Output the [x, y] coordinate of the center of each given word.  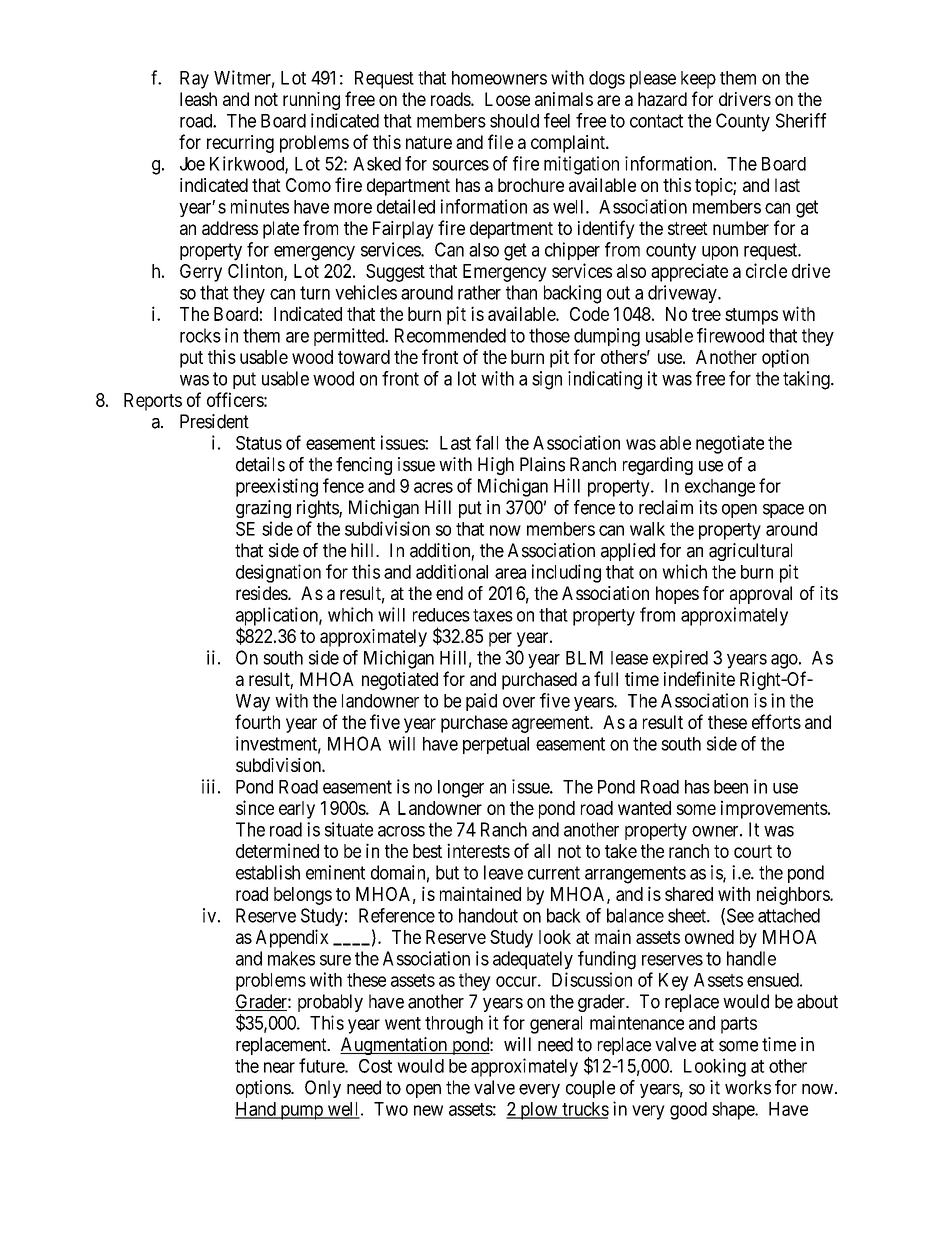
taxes [493, 615]
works [748, 1087]
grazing [263, 509]
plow [539, 1111]
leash [198, 99]
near [279, 1067]
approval [761, 595]
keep [698, 80]
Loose [507, 99]
